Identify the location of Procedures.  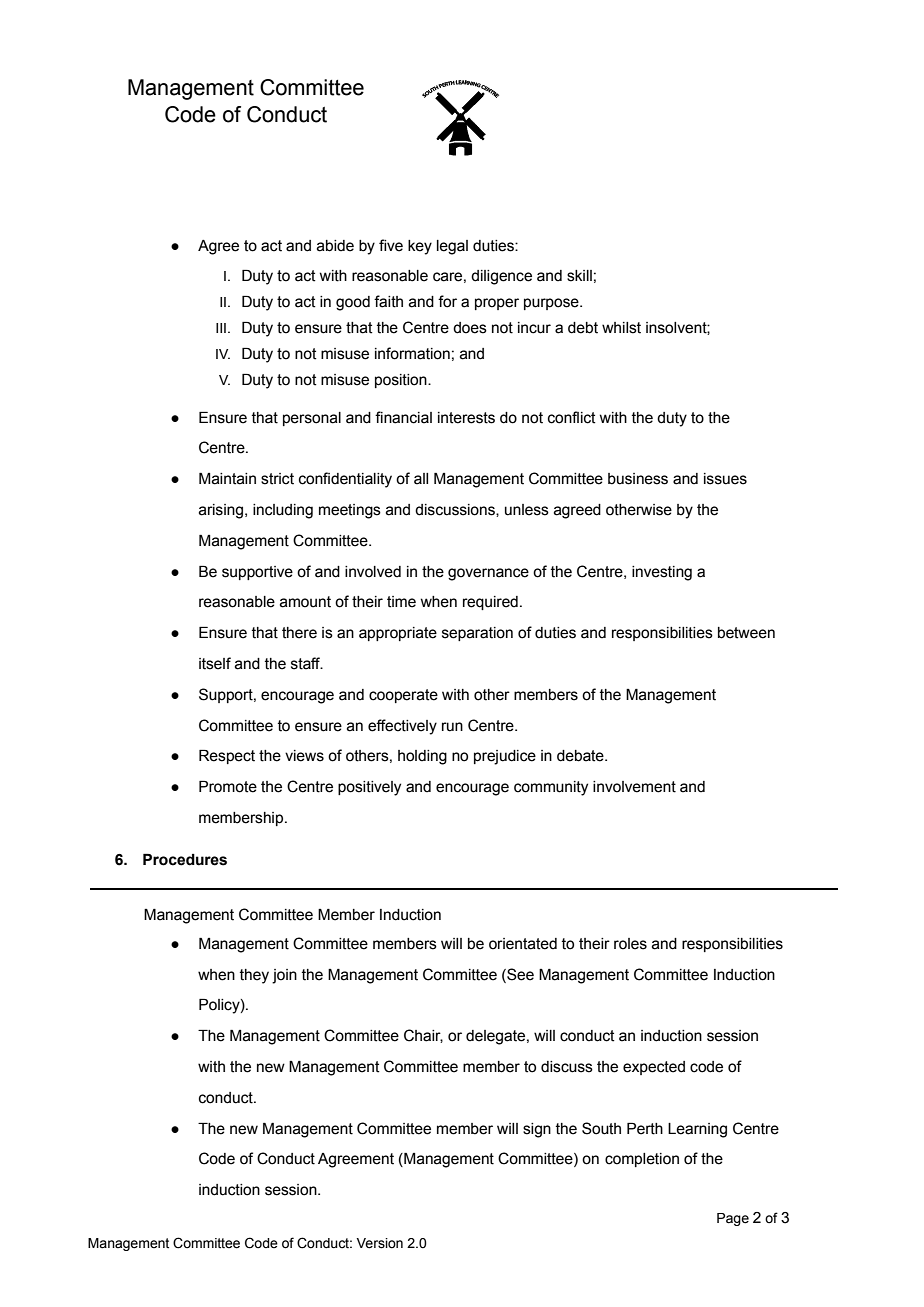
(185, 860).
